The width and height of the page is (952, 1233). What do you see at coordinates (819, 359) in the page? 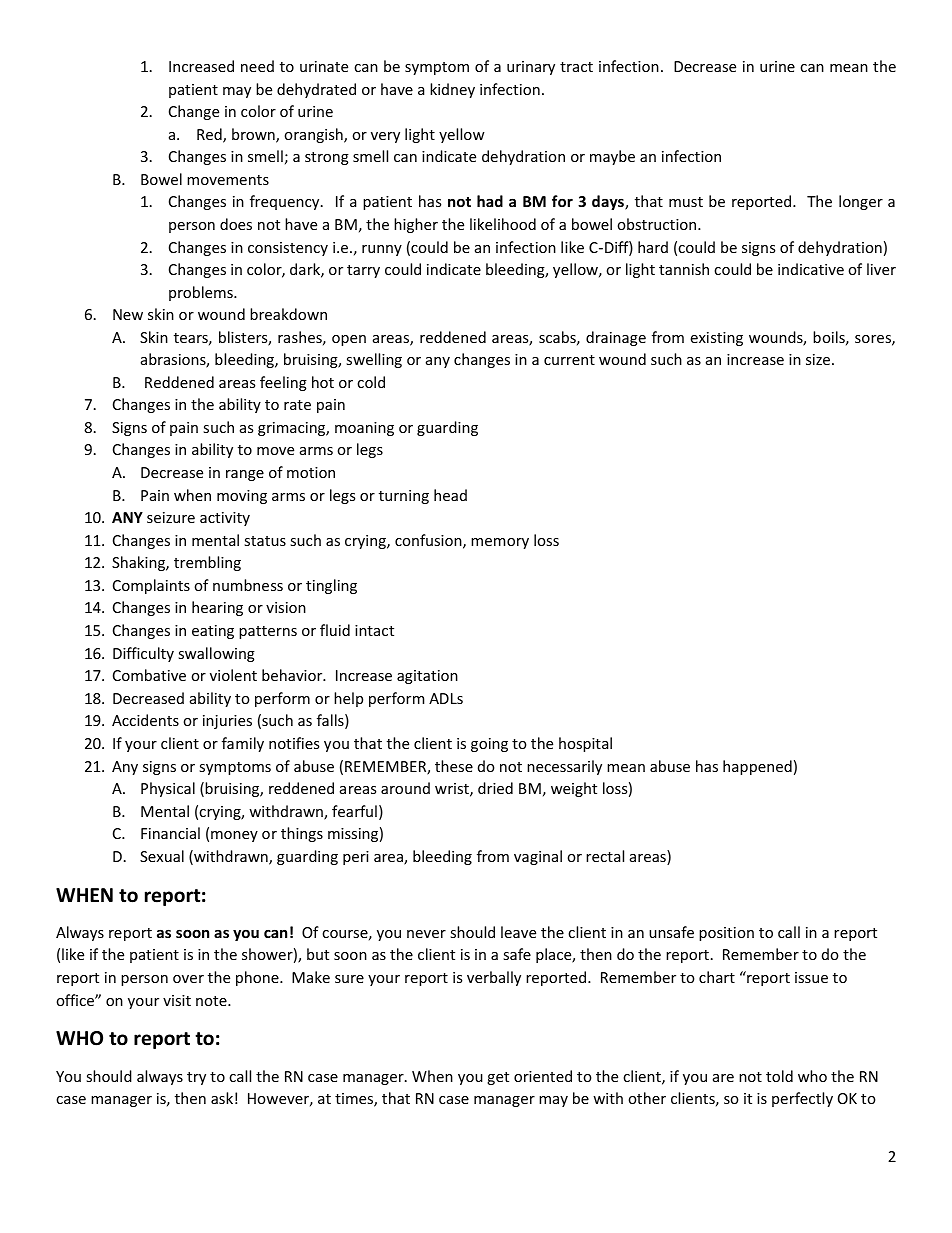
I see `size` at bounding box center [819, 359].
